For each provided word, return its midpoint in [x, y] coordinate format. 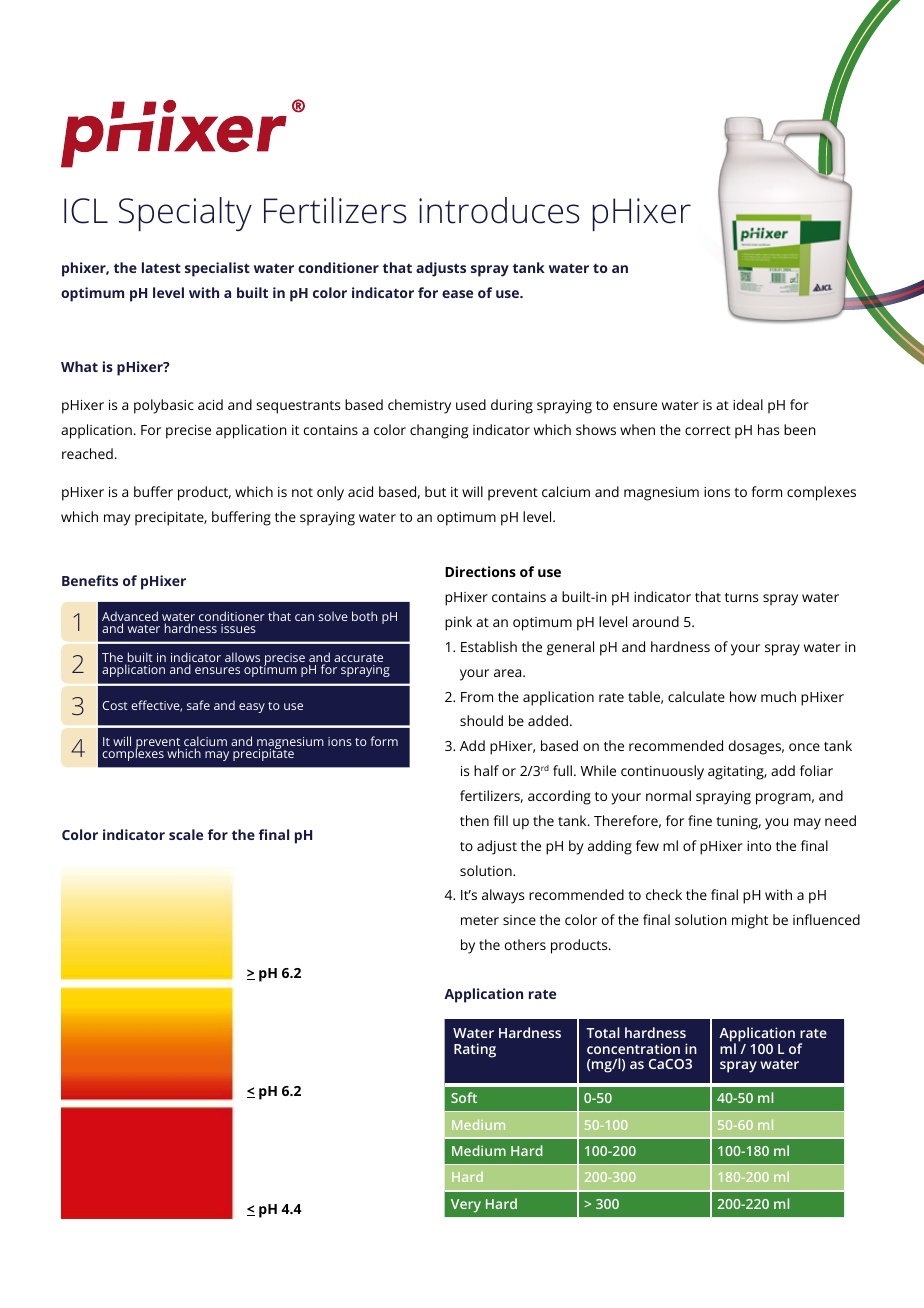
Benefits [90, 580]
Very [466, 1206]
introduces [499, 210]
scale [186, 834]
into [759, 846]
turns [741, 597]
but [435, 491]
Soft [464, 1097]
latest [161, 267]
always [503, 896]
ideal [748, 404]
